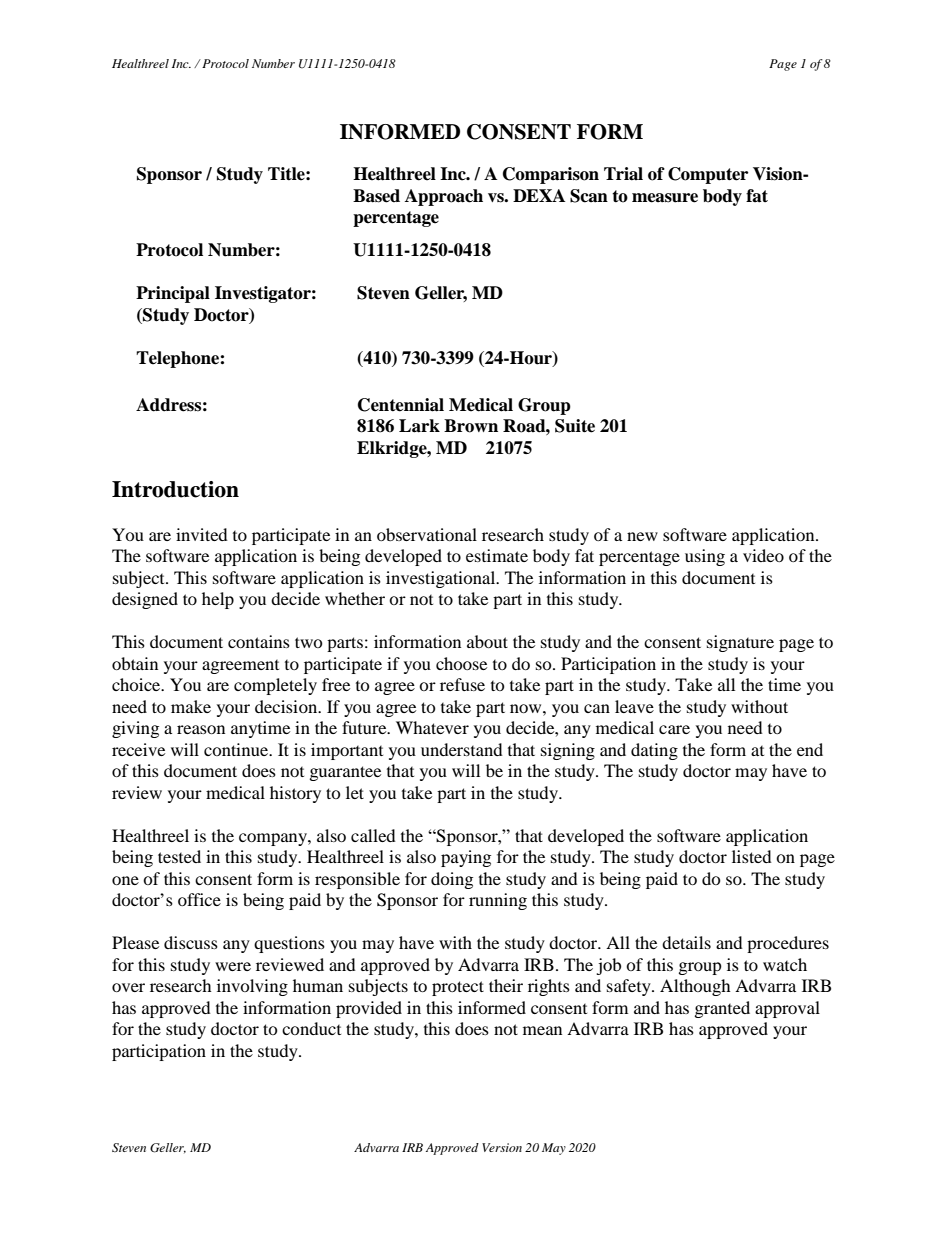  What do you see at coordinates (708, 175) in the screenshot?
I see `Computer` at bounding box center [708, 175].
